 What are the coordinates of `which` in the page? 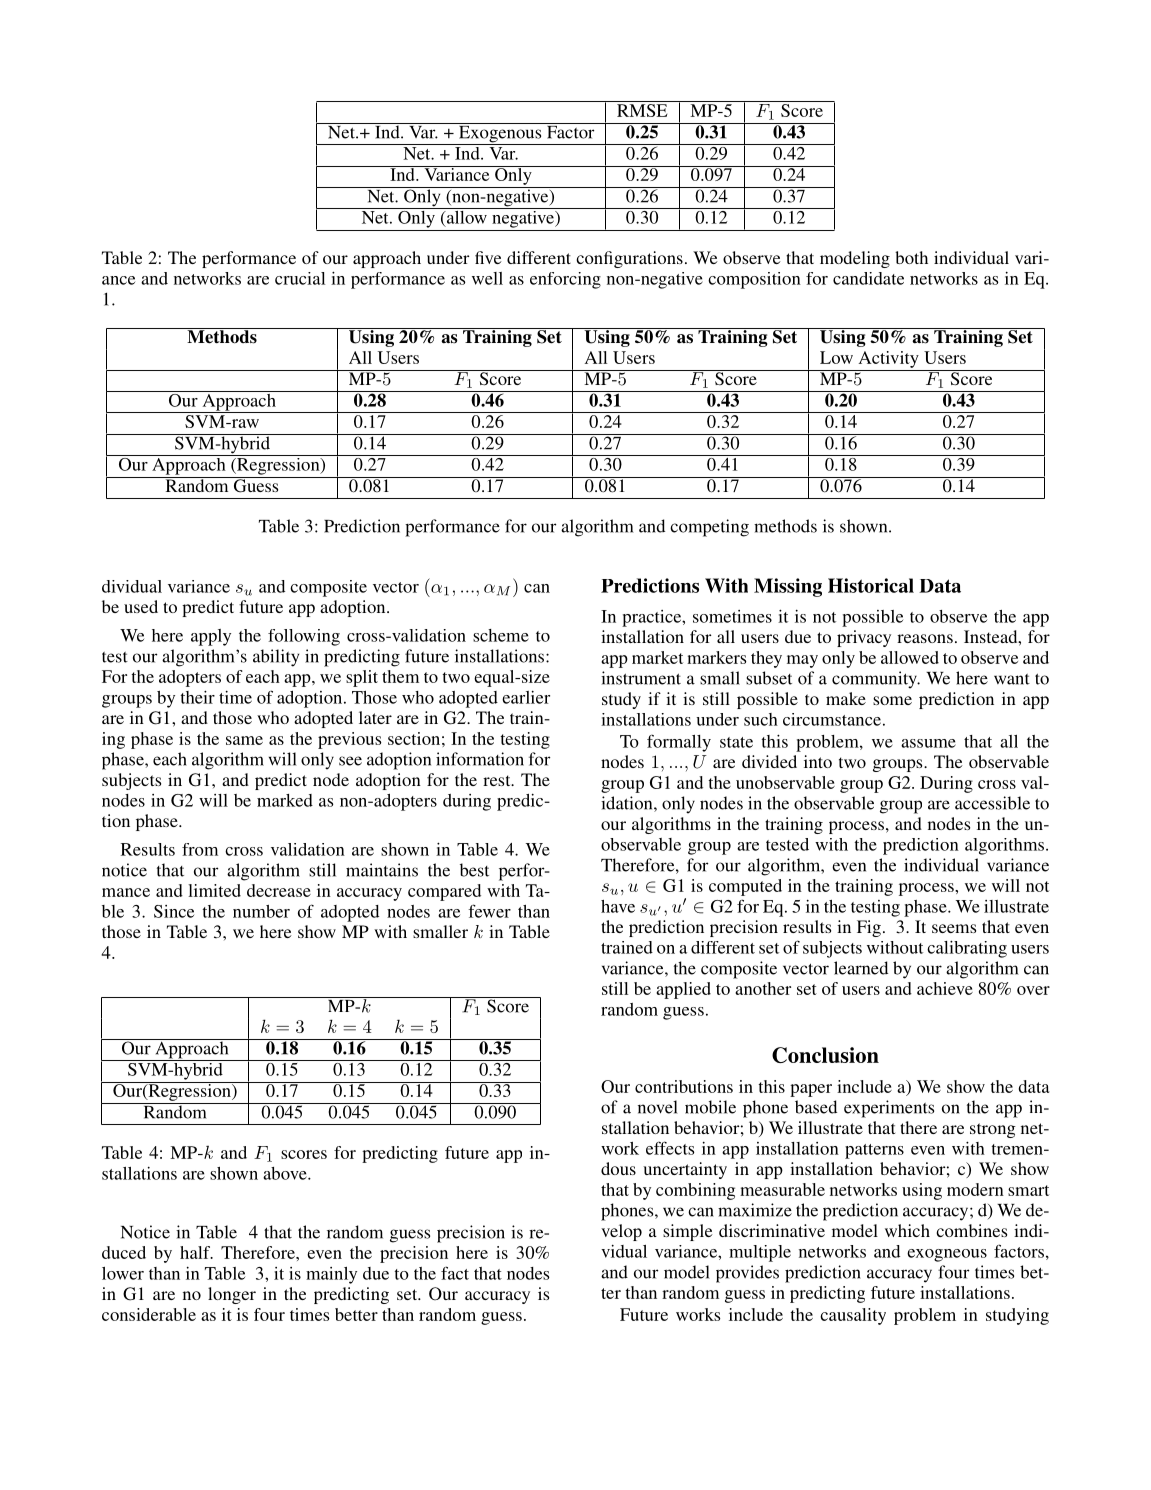 It's located at (907, 1230).
